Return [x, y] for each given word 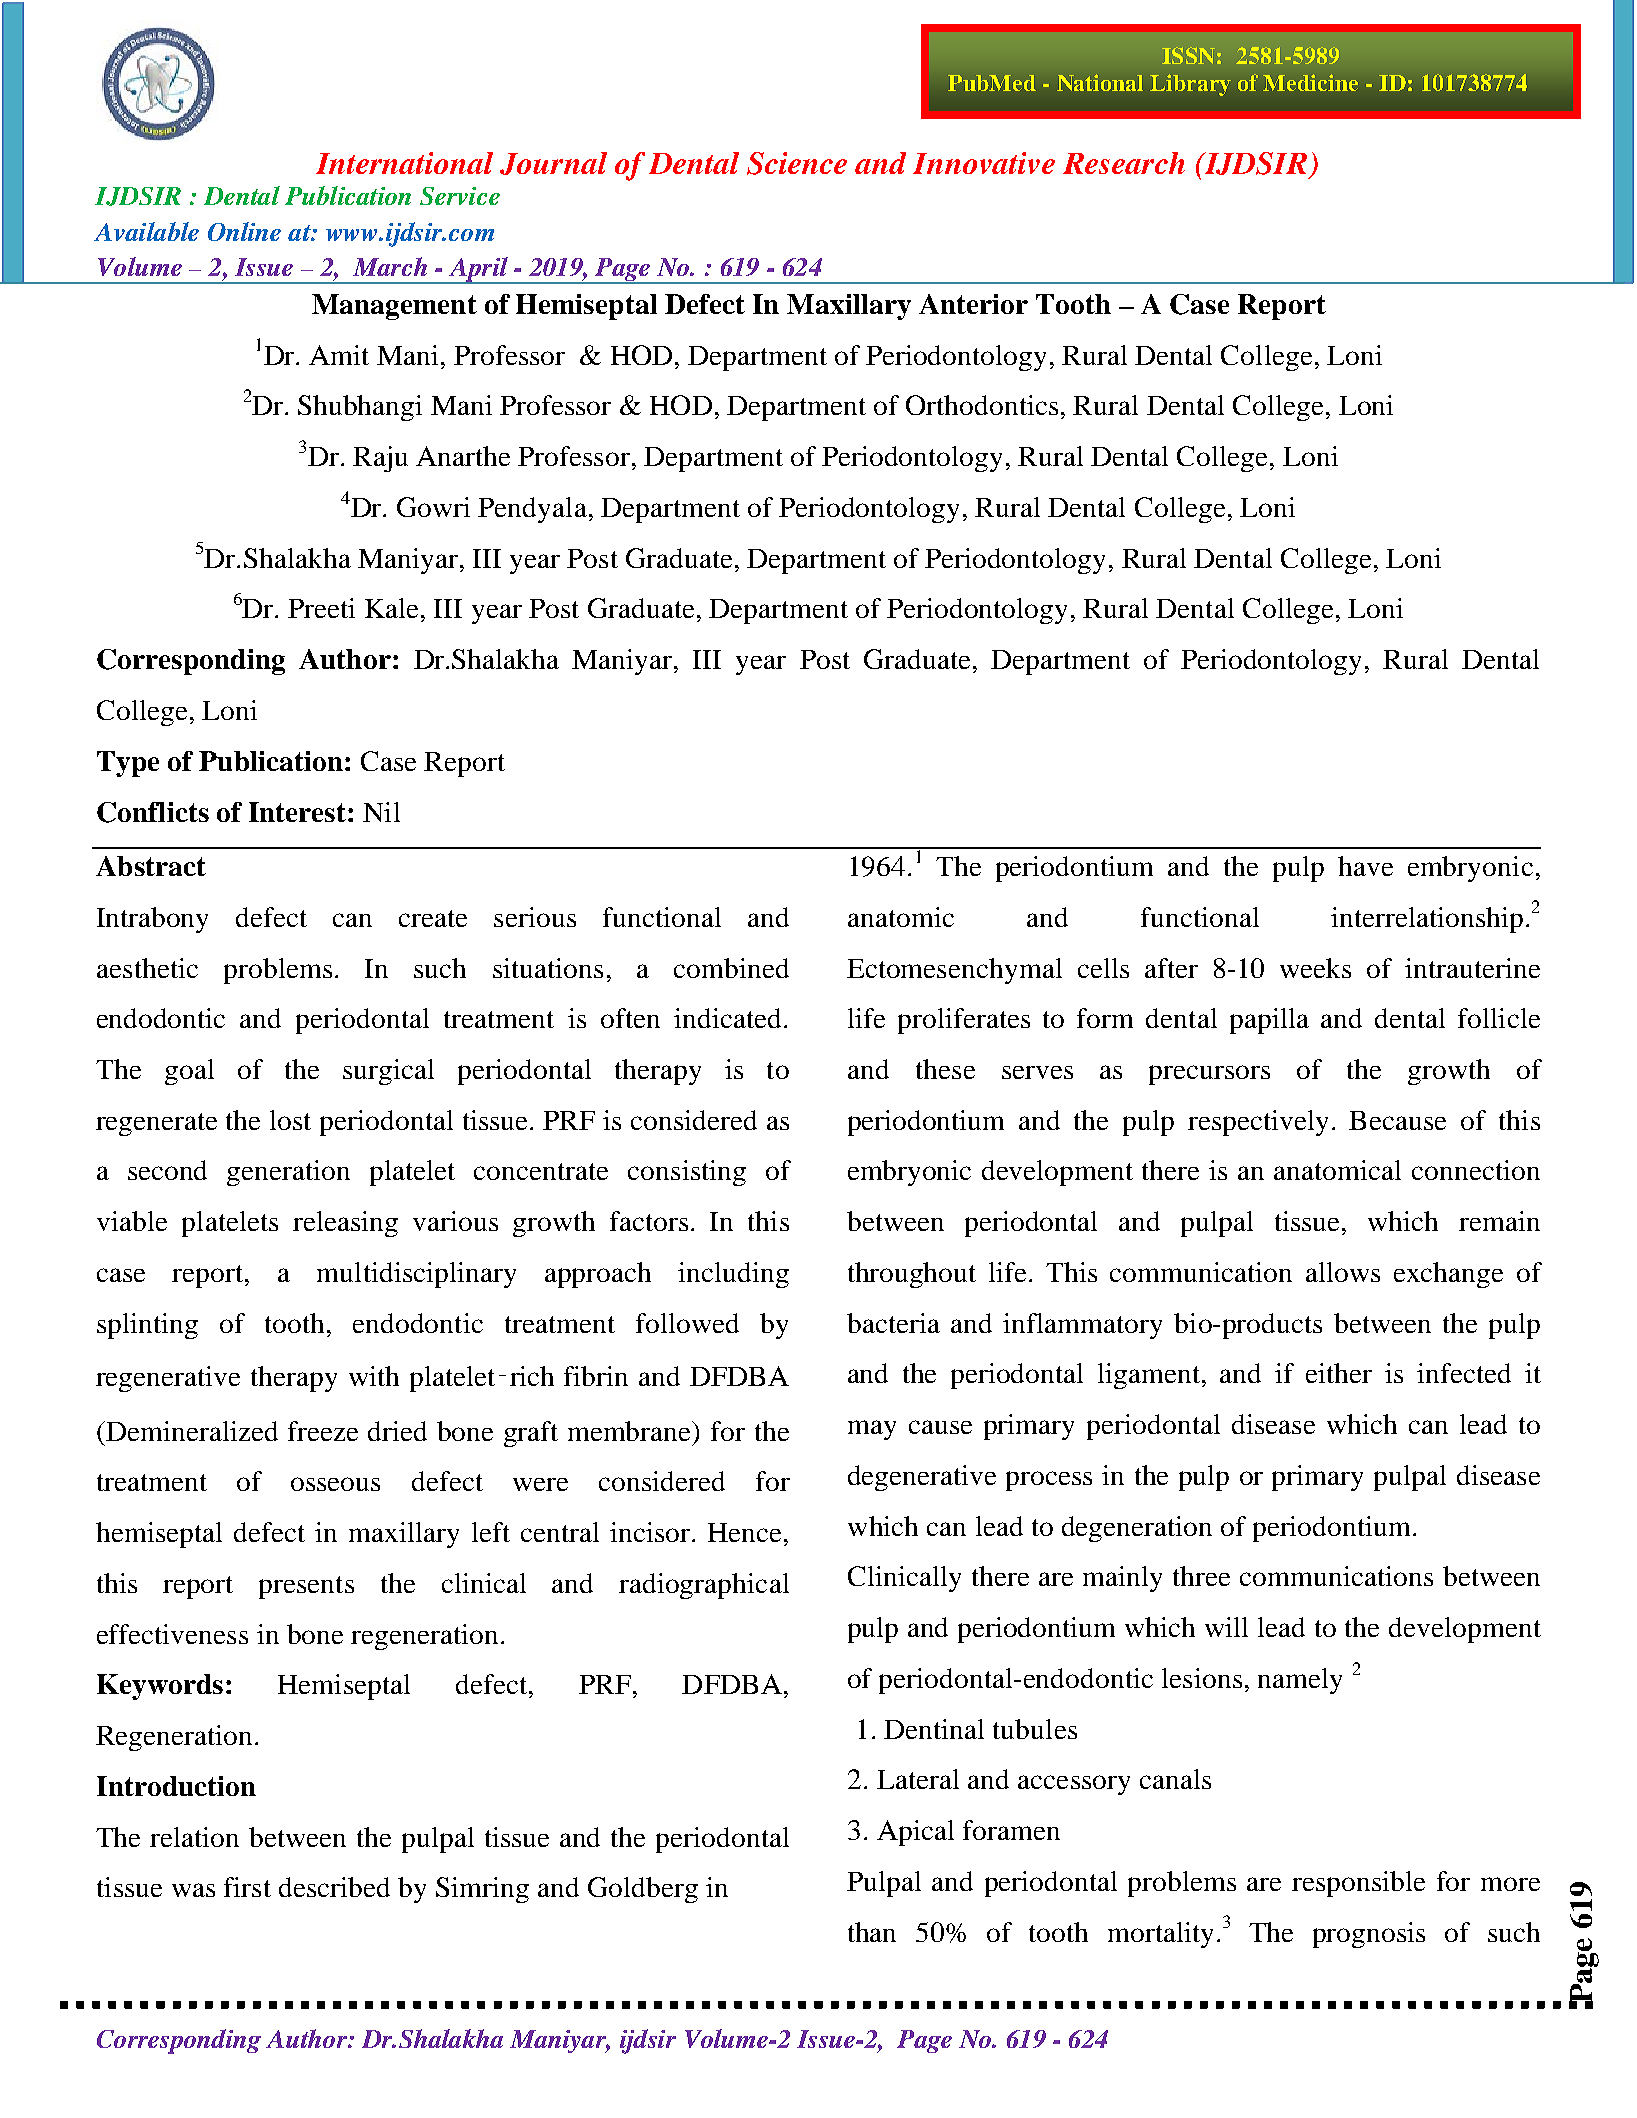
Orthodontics [982, 405]
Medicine [1310, 82]
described [334, 1887]
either [1339, 1373]
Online [244, 231]
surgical [388, 1072]
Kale [391, 608]
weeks [1315, 968]
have [1365, 866]
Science [797, 163]
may [872, 1430]
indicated [729, 1018]
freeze [323, 1431]
